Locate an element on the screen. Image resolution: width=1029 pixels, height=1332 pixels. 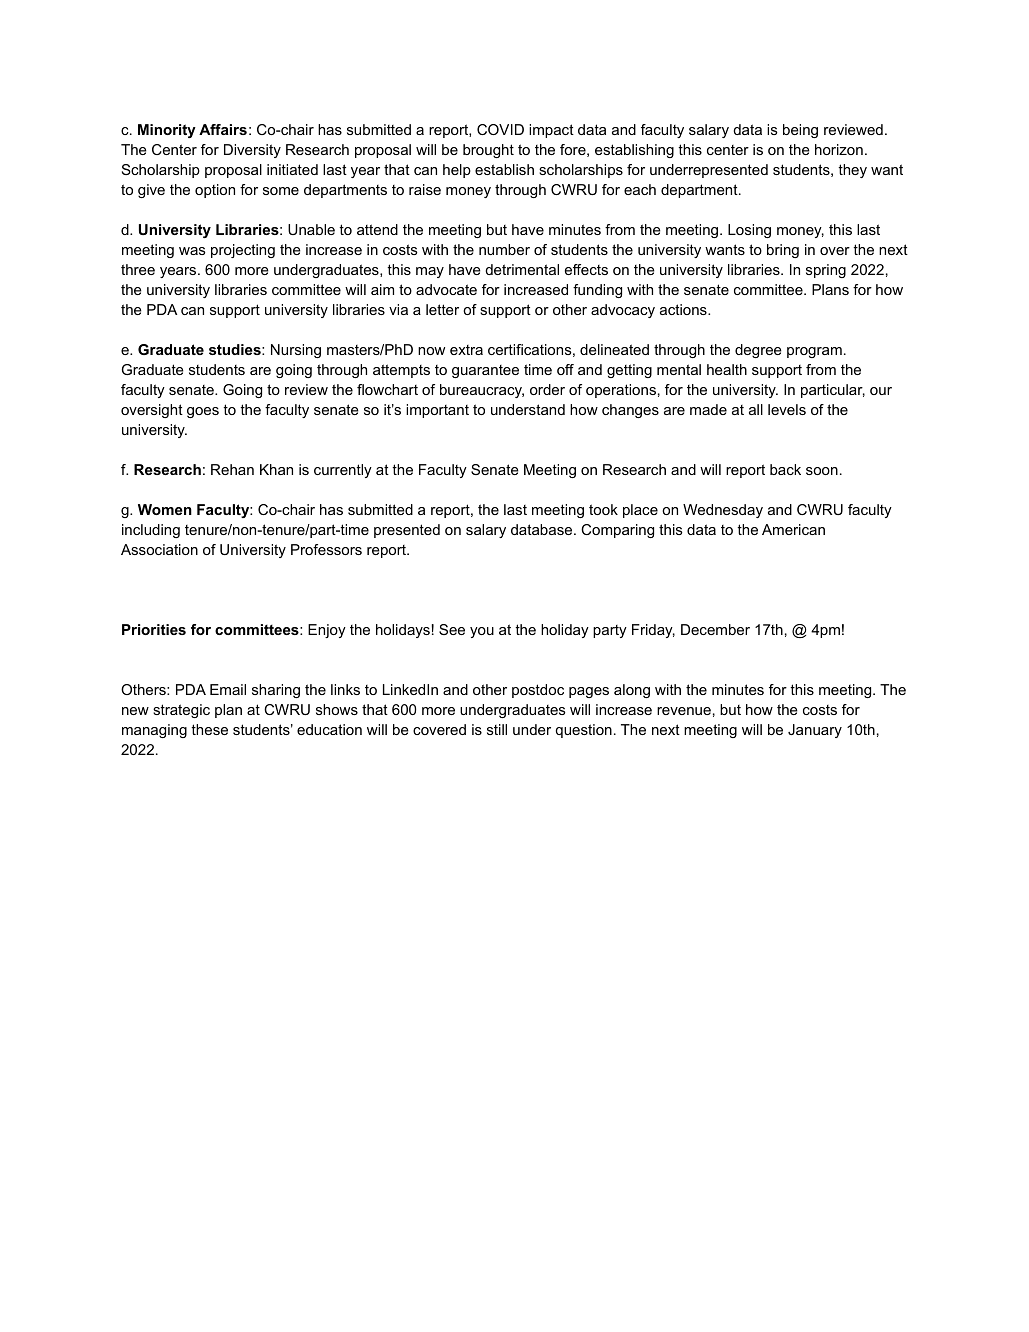
brought is located at coordinates (488, 151).
